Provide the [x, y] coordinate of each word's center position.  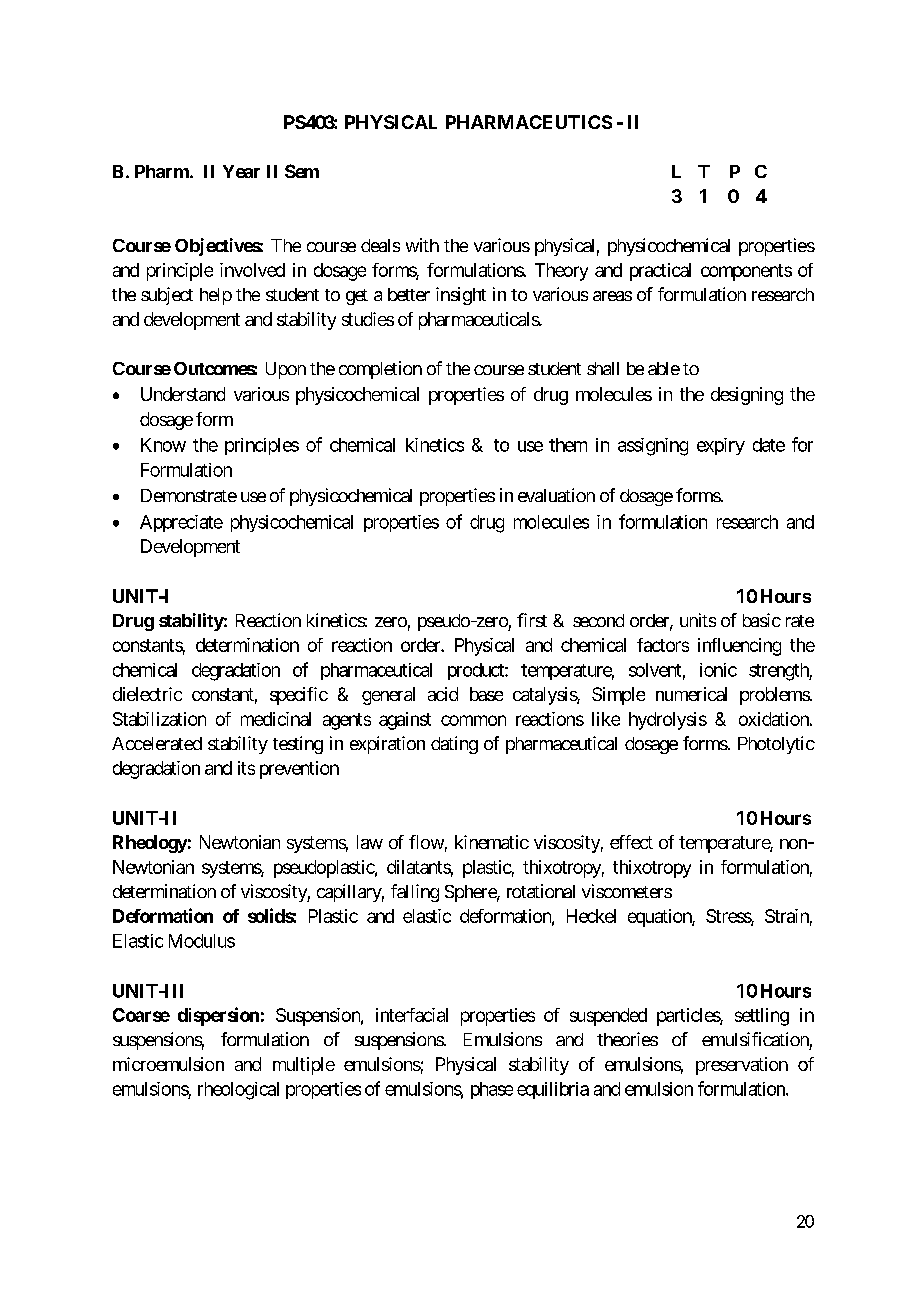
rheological [238, 1091]
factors [663, 645]
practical [660, 272]
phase [492, 1090]
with [422, 245]
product [477, 671]
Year [241, 171]
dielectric [147, 694]
